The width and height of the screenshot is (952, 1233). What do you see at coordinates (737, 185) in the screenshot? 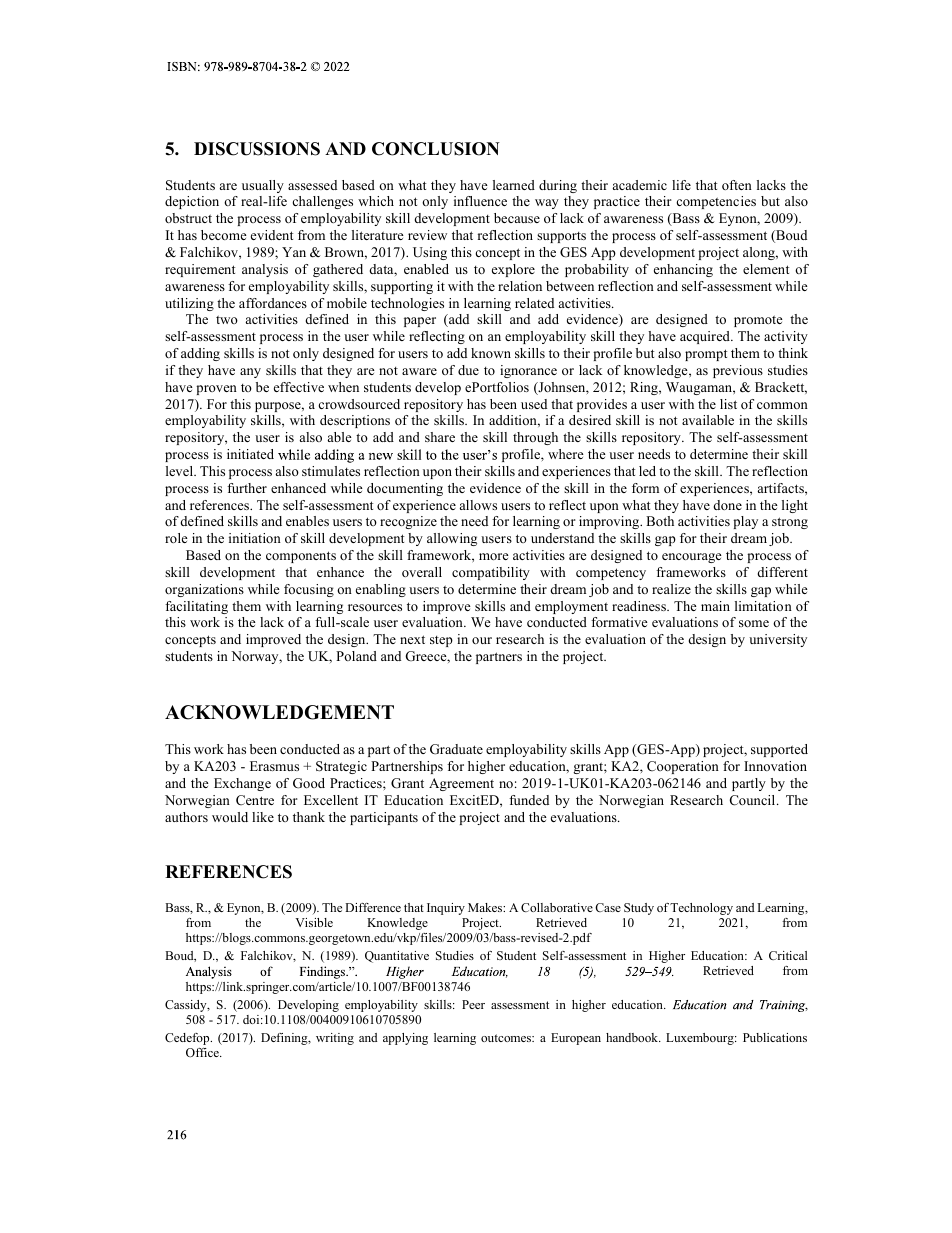
I see `often` at bounding box center [737, 185].
